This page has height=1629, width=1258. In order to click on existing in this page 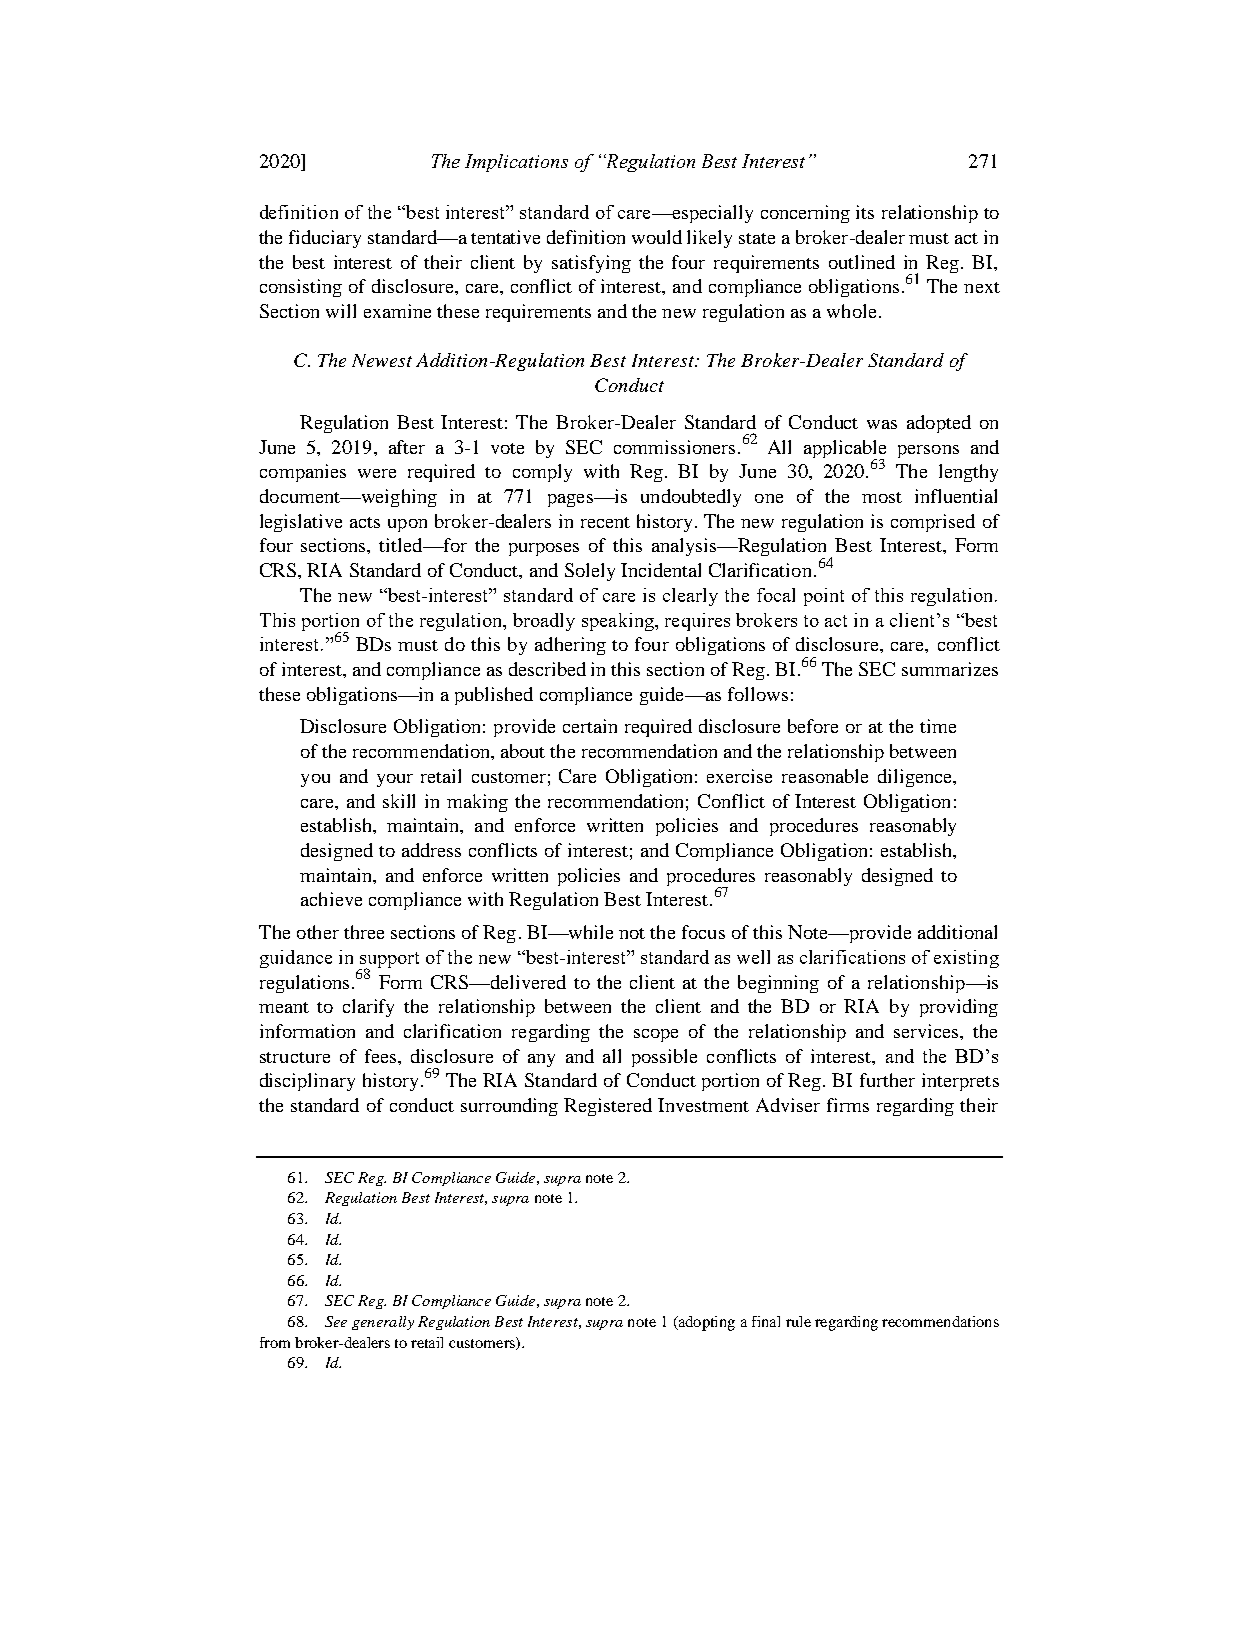, I will do `click(966, 959)`.
